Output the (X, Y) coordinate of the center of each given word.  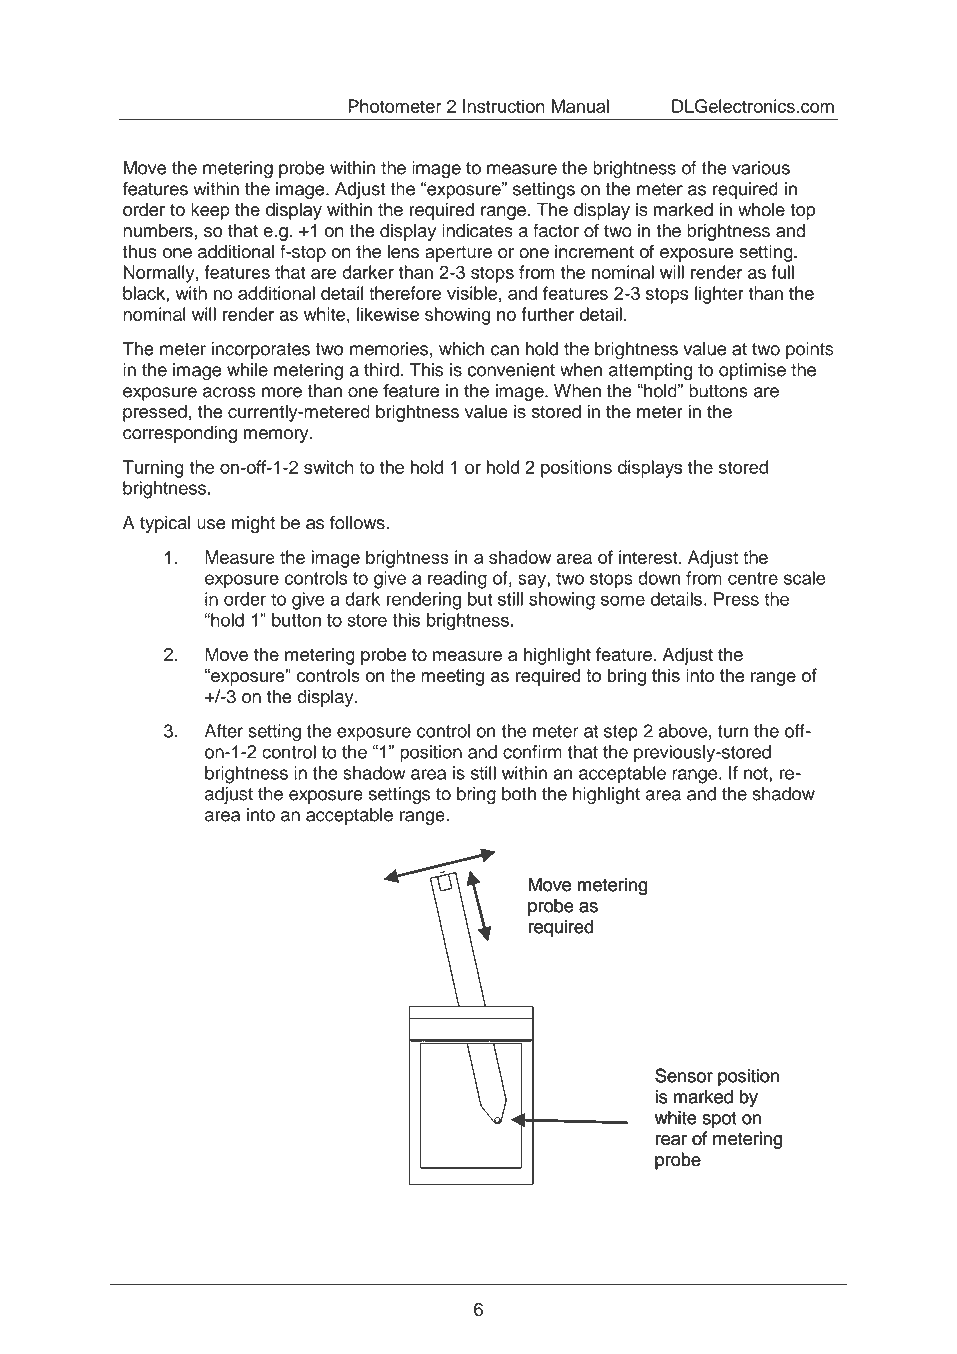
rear (671, 1140)
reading (457, 580)
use (211, 524)
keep (210, 211)
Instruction (504, 106)
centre (753, 578)
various (761, 168)
